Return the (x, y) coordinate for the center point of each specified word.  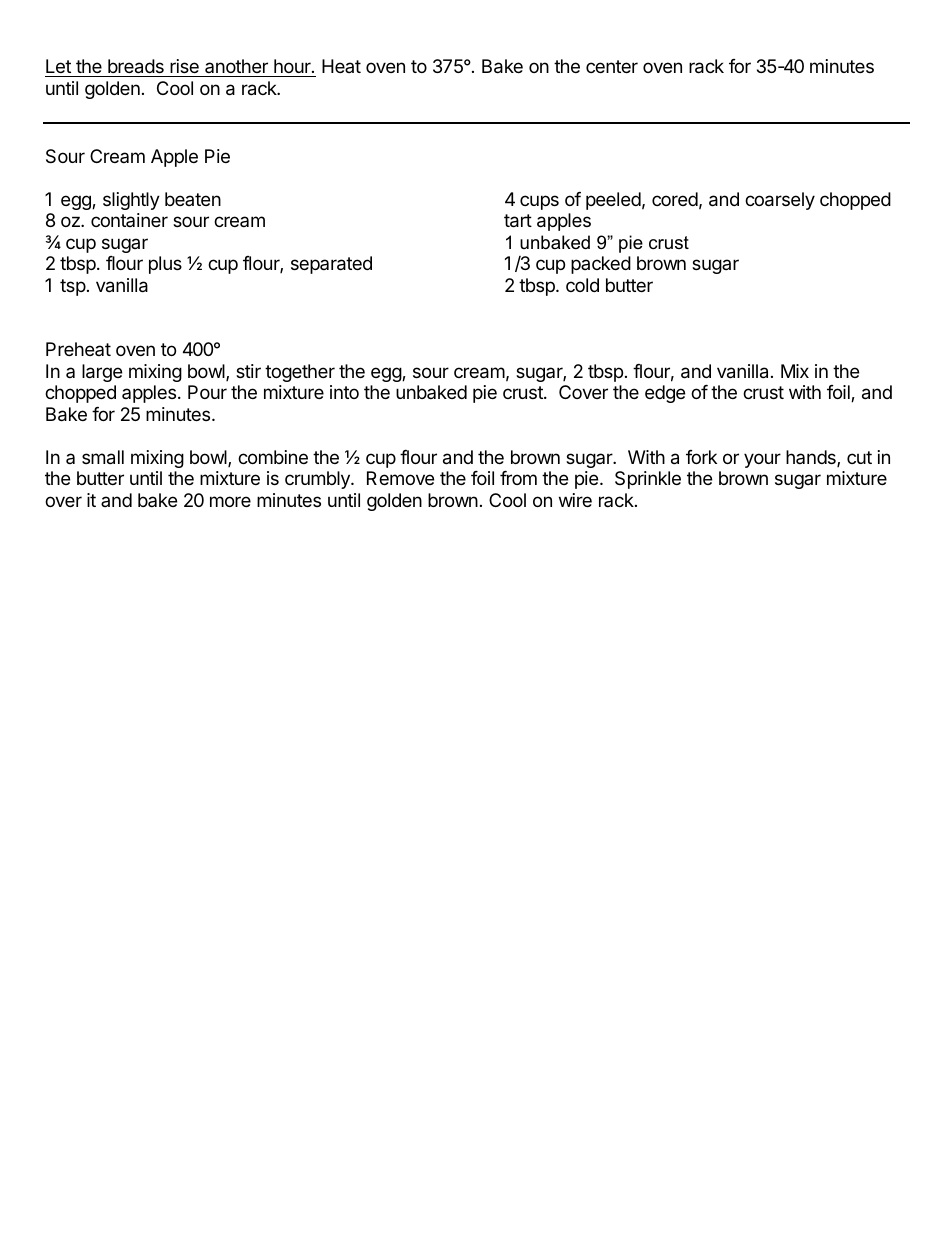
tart (518, 221)
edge (665, 394)
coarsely (780, 201)
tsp (73, 287)
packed (601, 265)
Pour (207, 392)
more (230, 501)
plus (165, 265)
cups (539, 202)
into (344, 392)
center (612, 66)
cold (582, 285)
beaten (193, 199)
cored (675, 199)
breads (136, 66)
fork (701, 457)
